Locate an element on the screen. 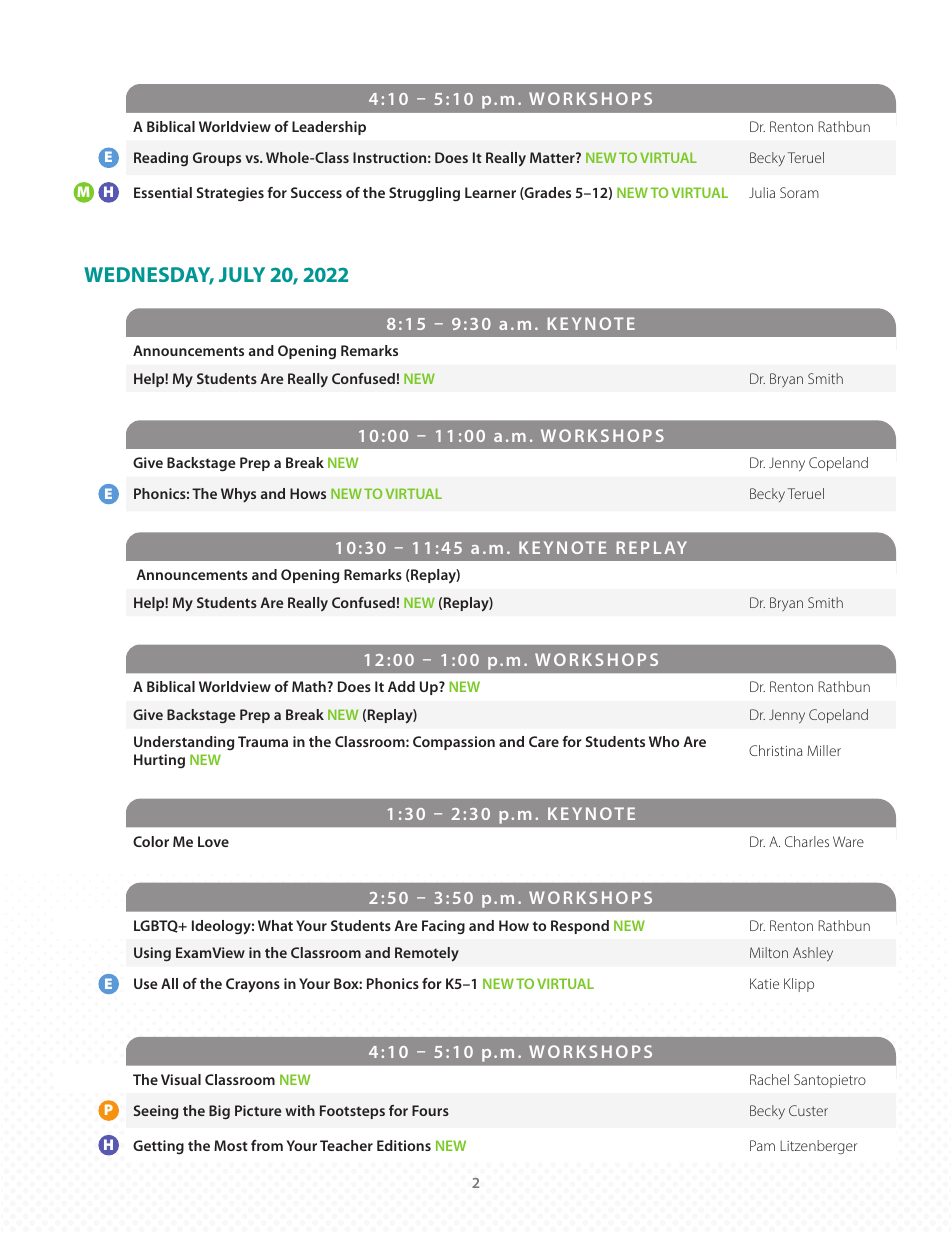  Whys is located at coordinates (238, 495).
